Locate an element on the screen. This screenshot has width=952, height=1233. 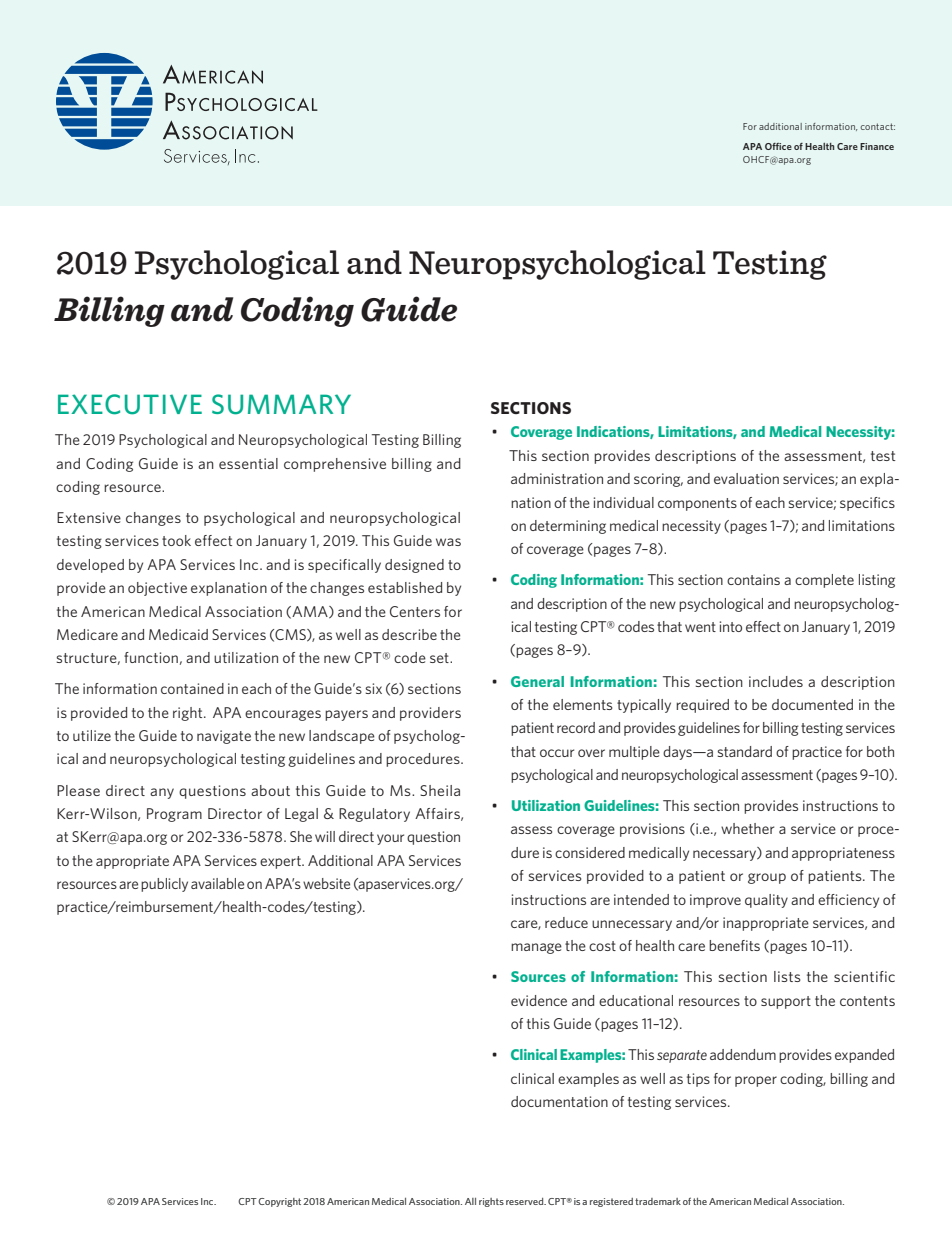
administration is located at coordinates (557, 478).
